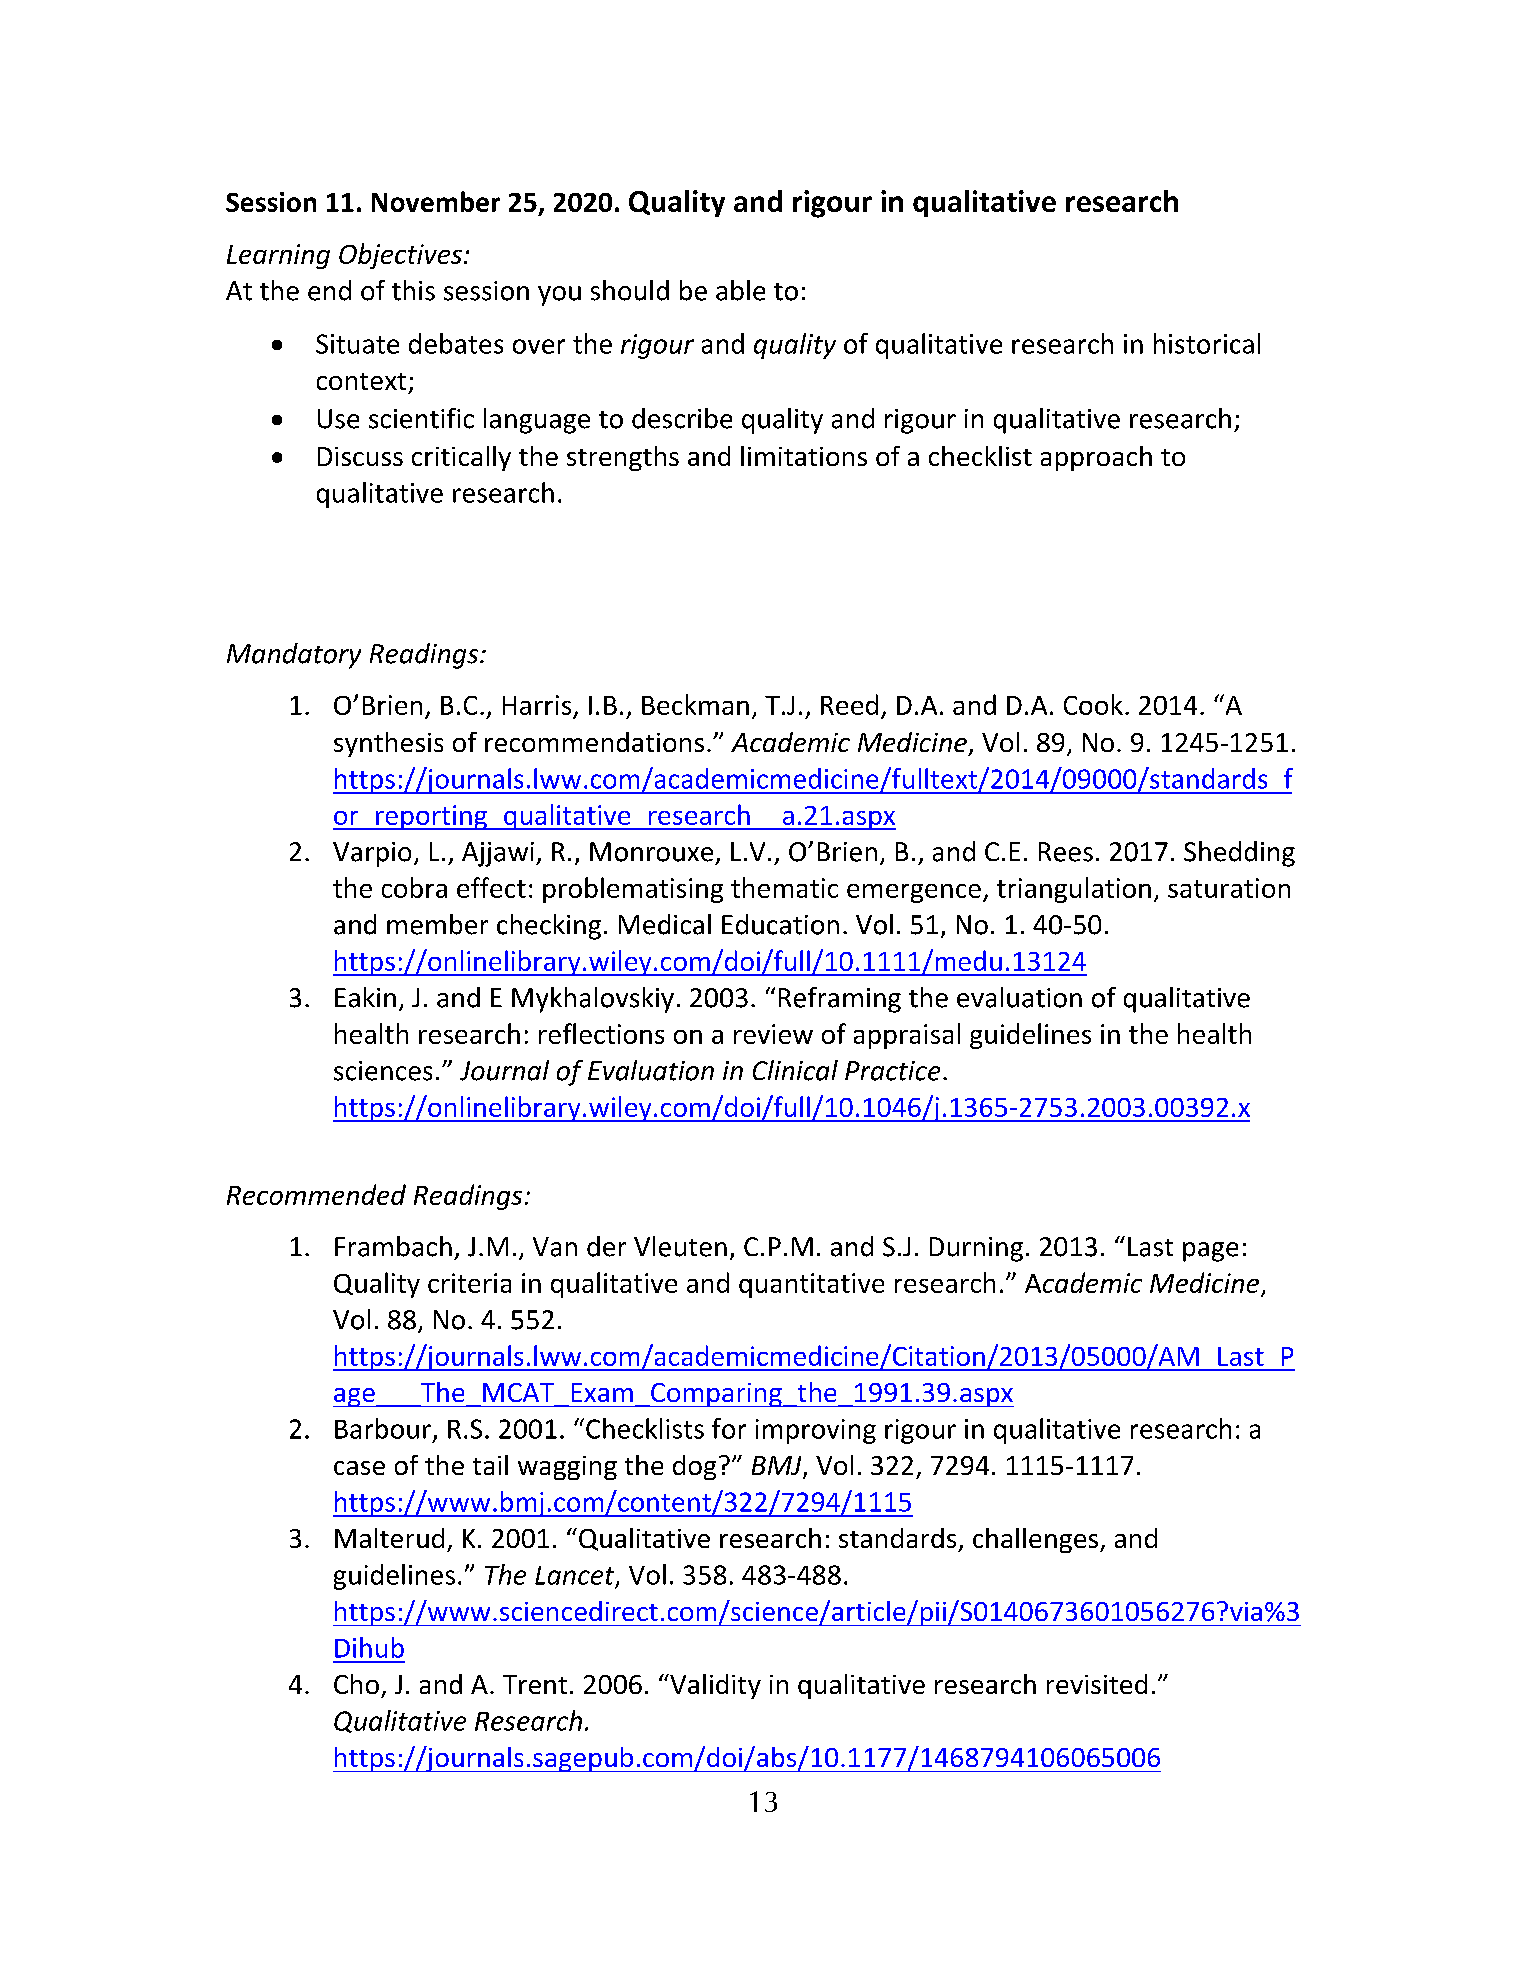 The width and height of the page is (1525, 1974). Describe the element at coordinates (1207, 343) in the page. I see `historical` at that location.
